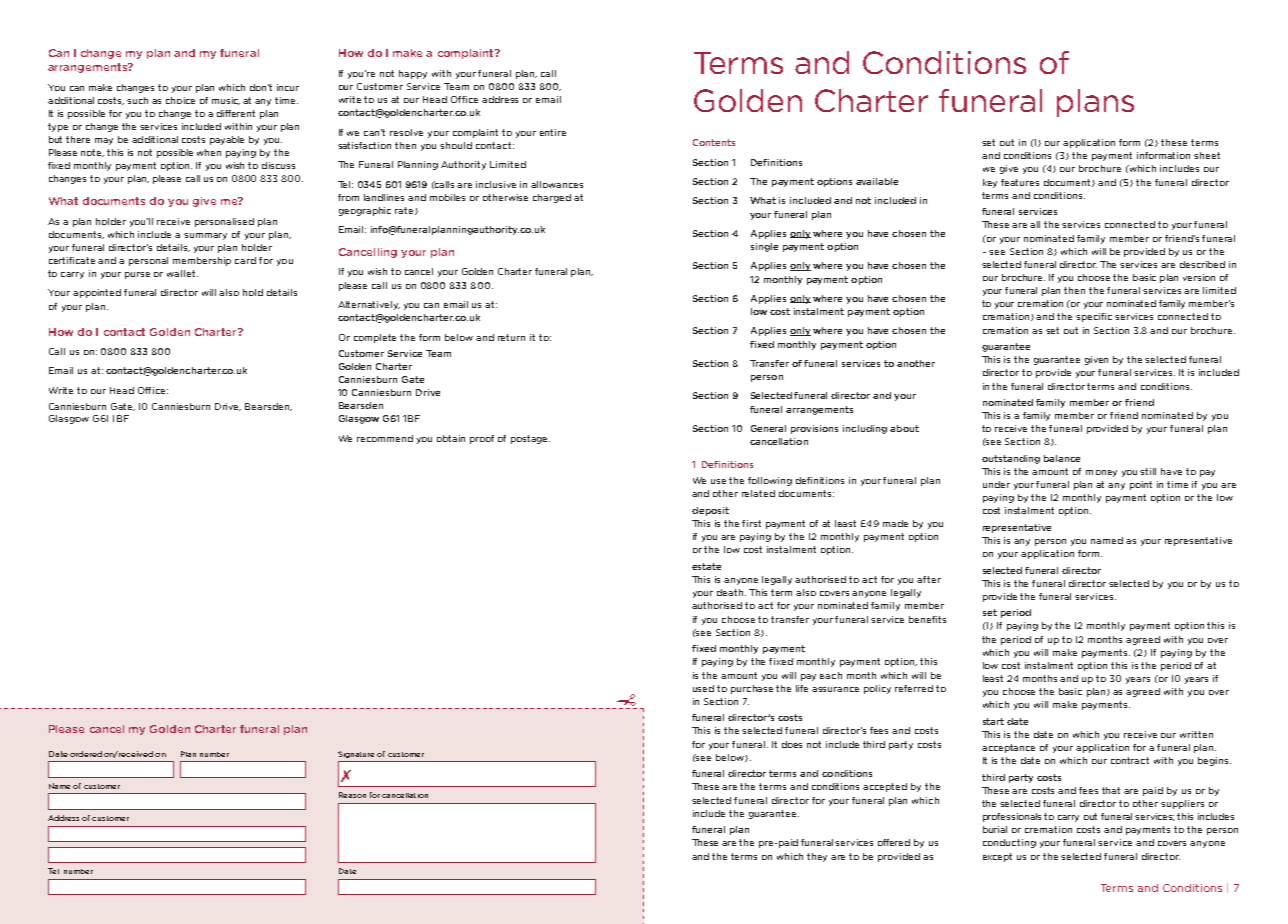 This page has width=1288, height=924. What do you see at coordinates (180, 100) in the page?
I see `choice` at bounding box center [180, 100].
